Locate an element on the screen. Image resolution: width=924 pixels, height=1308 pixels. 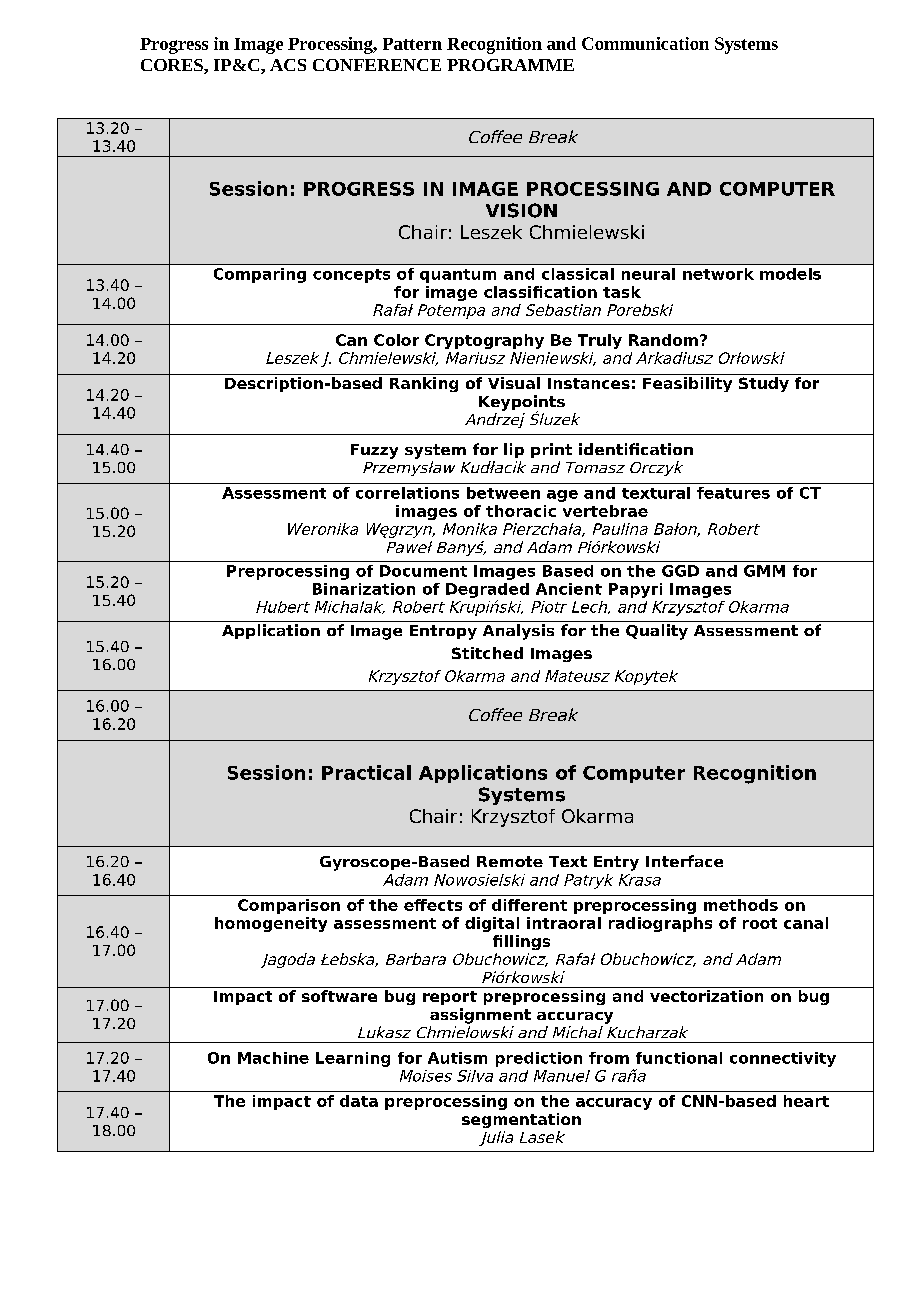
PROGRAMME is located at coordinates (510, 65).
